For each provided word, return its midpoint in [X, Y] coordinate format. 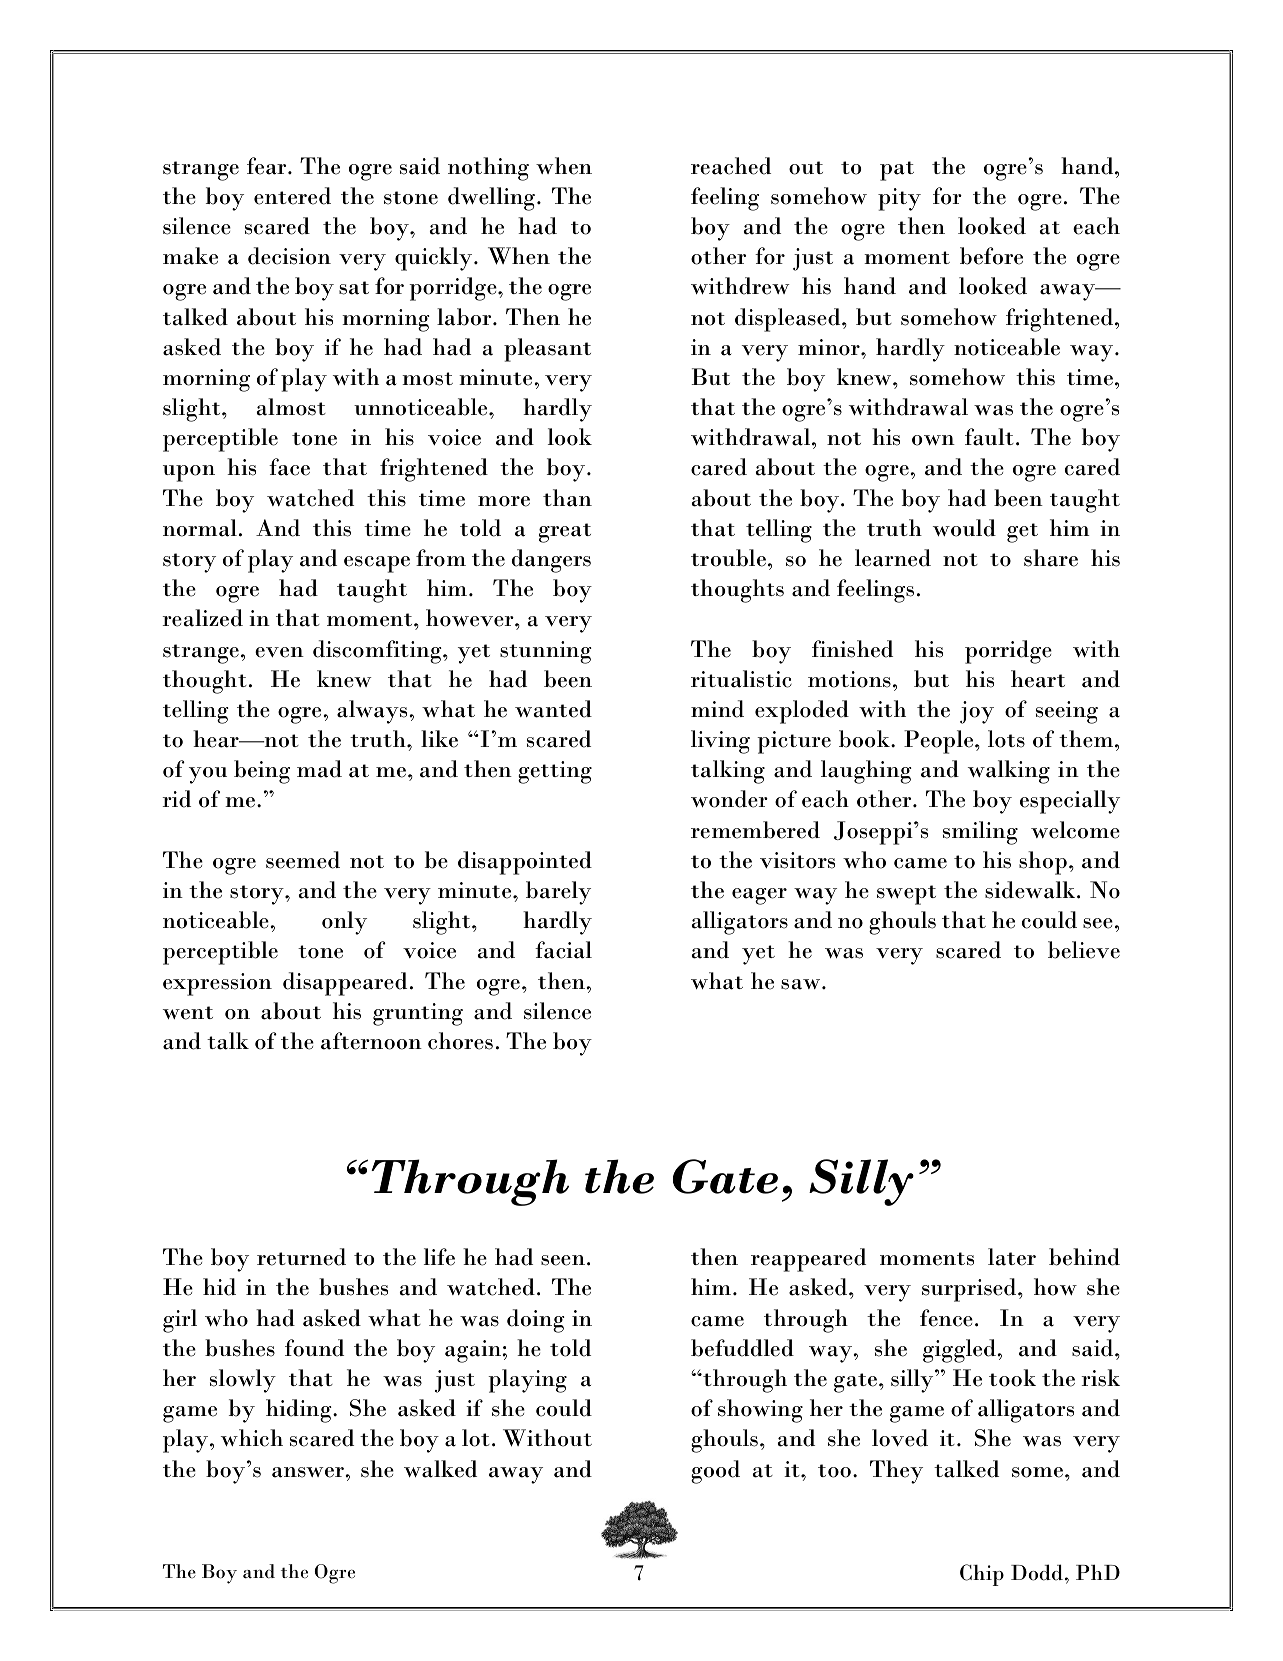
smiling [980, 833]
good [715, 1472]
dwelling [491, 199]
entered [292, 196]
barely [558, 893]
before [991, 256]
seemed [303, 860]
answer [308, 1472]
